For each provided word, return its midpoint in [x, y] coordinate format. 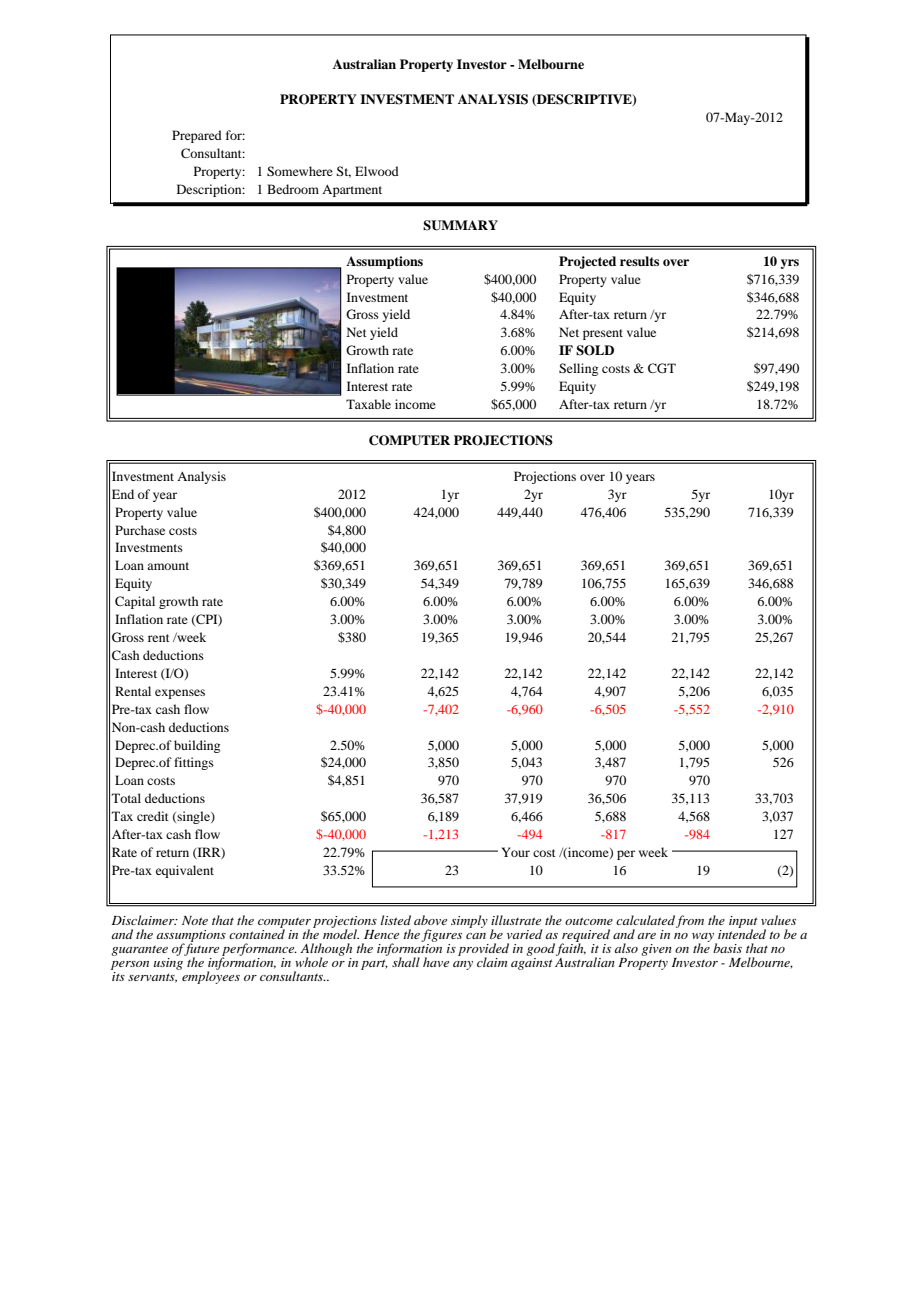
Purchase [140, 530]
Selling [578, 369]
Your [516, 852]
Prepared [197, 136]
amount [168, 566]
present [603, 334]
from [690, 921]
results [639, 261]
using [170, 962]
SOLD [595, 350]
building [197, 746]
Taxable [368, 404]
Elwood [377, 171]
